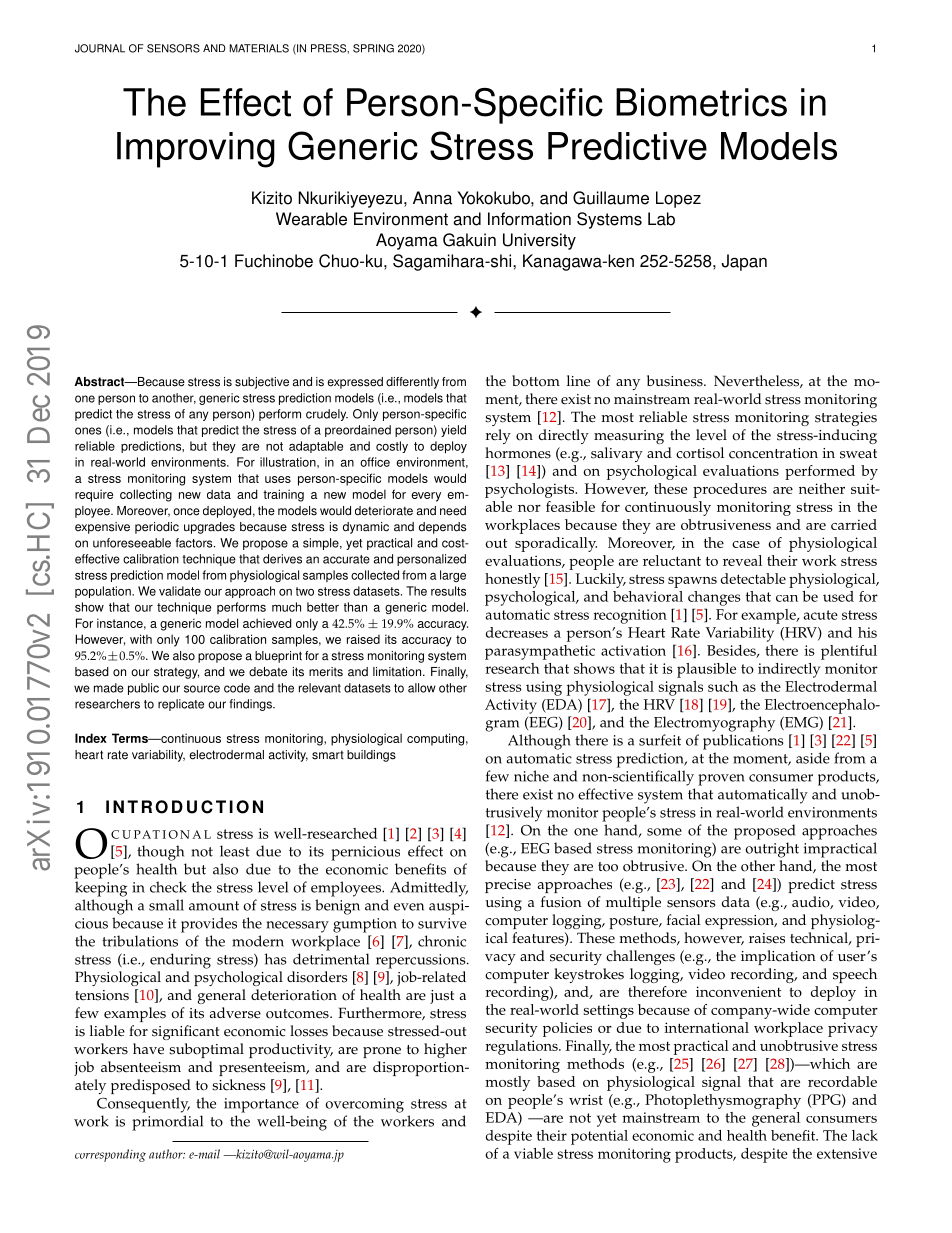 The image size is (952, 1233). Describe the element at coordinates (701, 102) in the image. I see `Biometrics` at that location.
